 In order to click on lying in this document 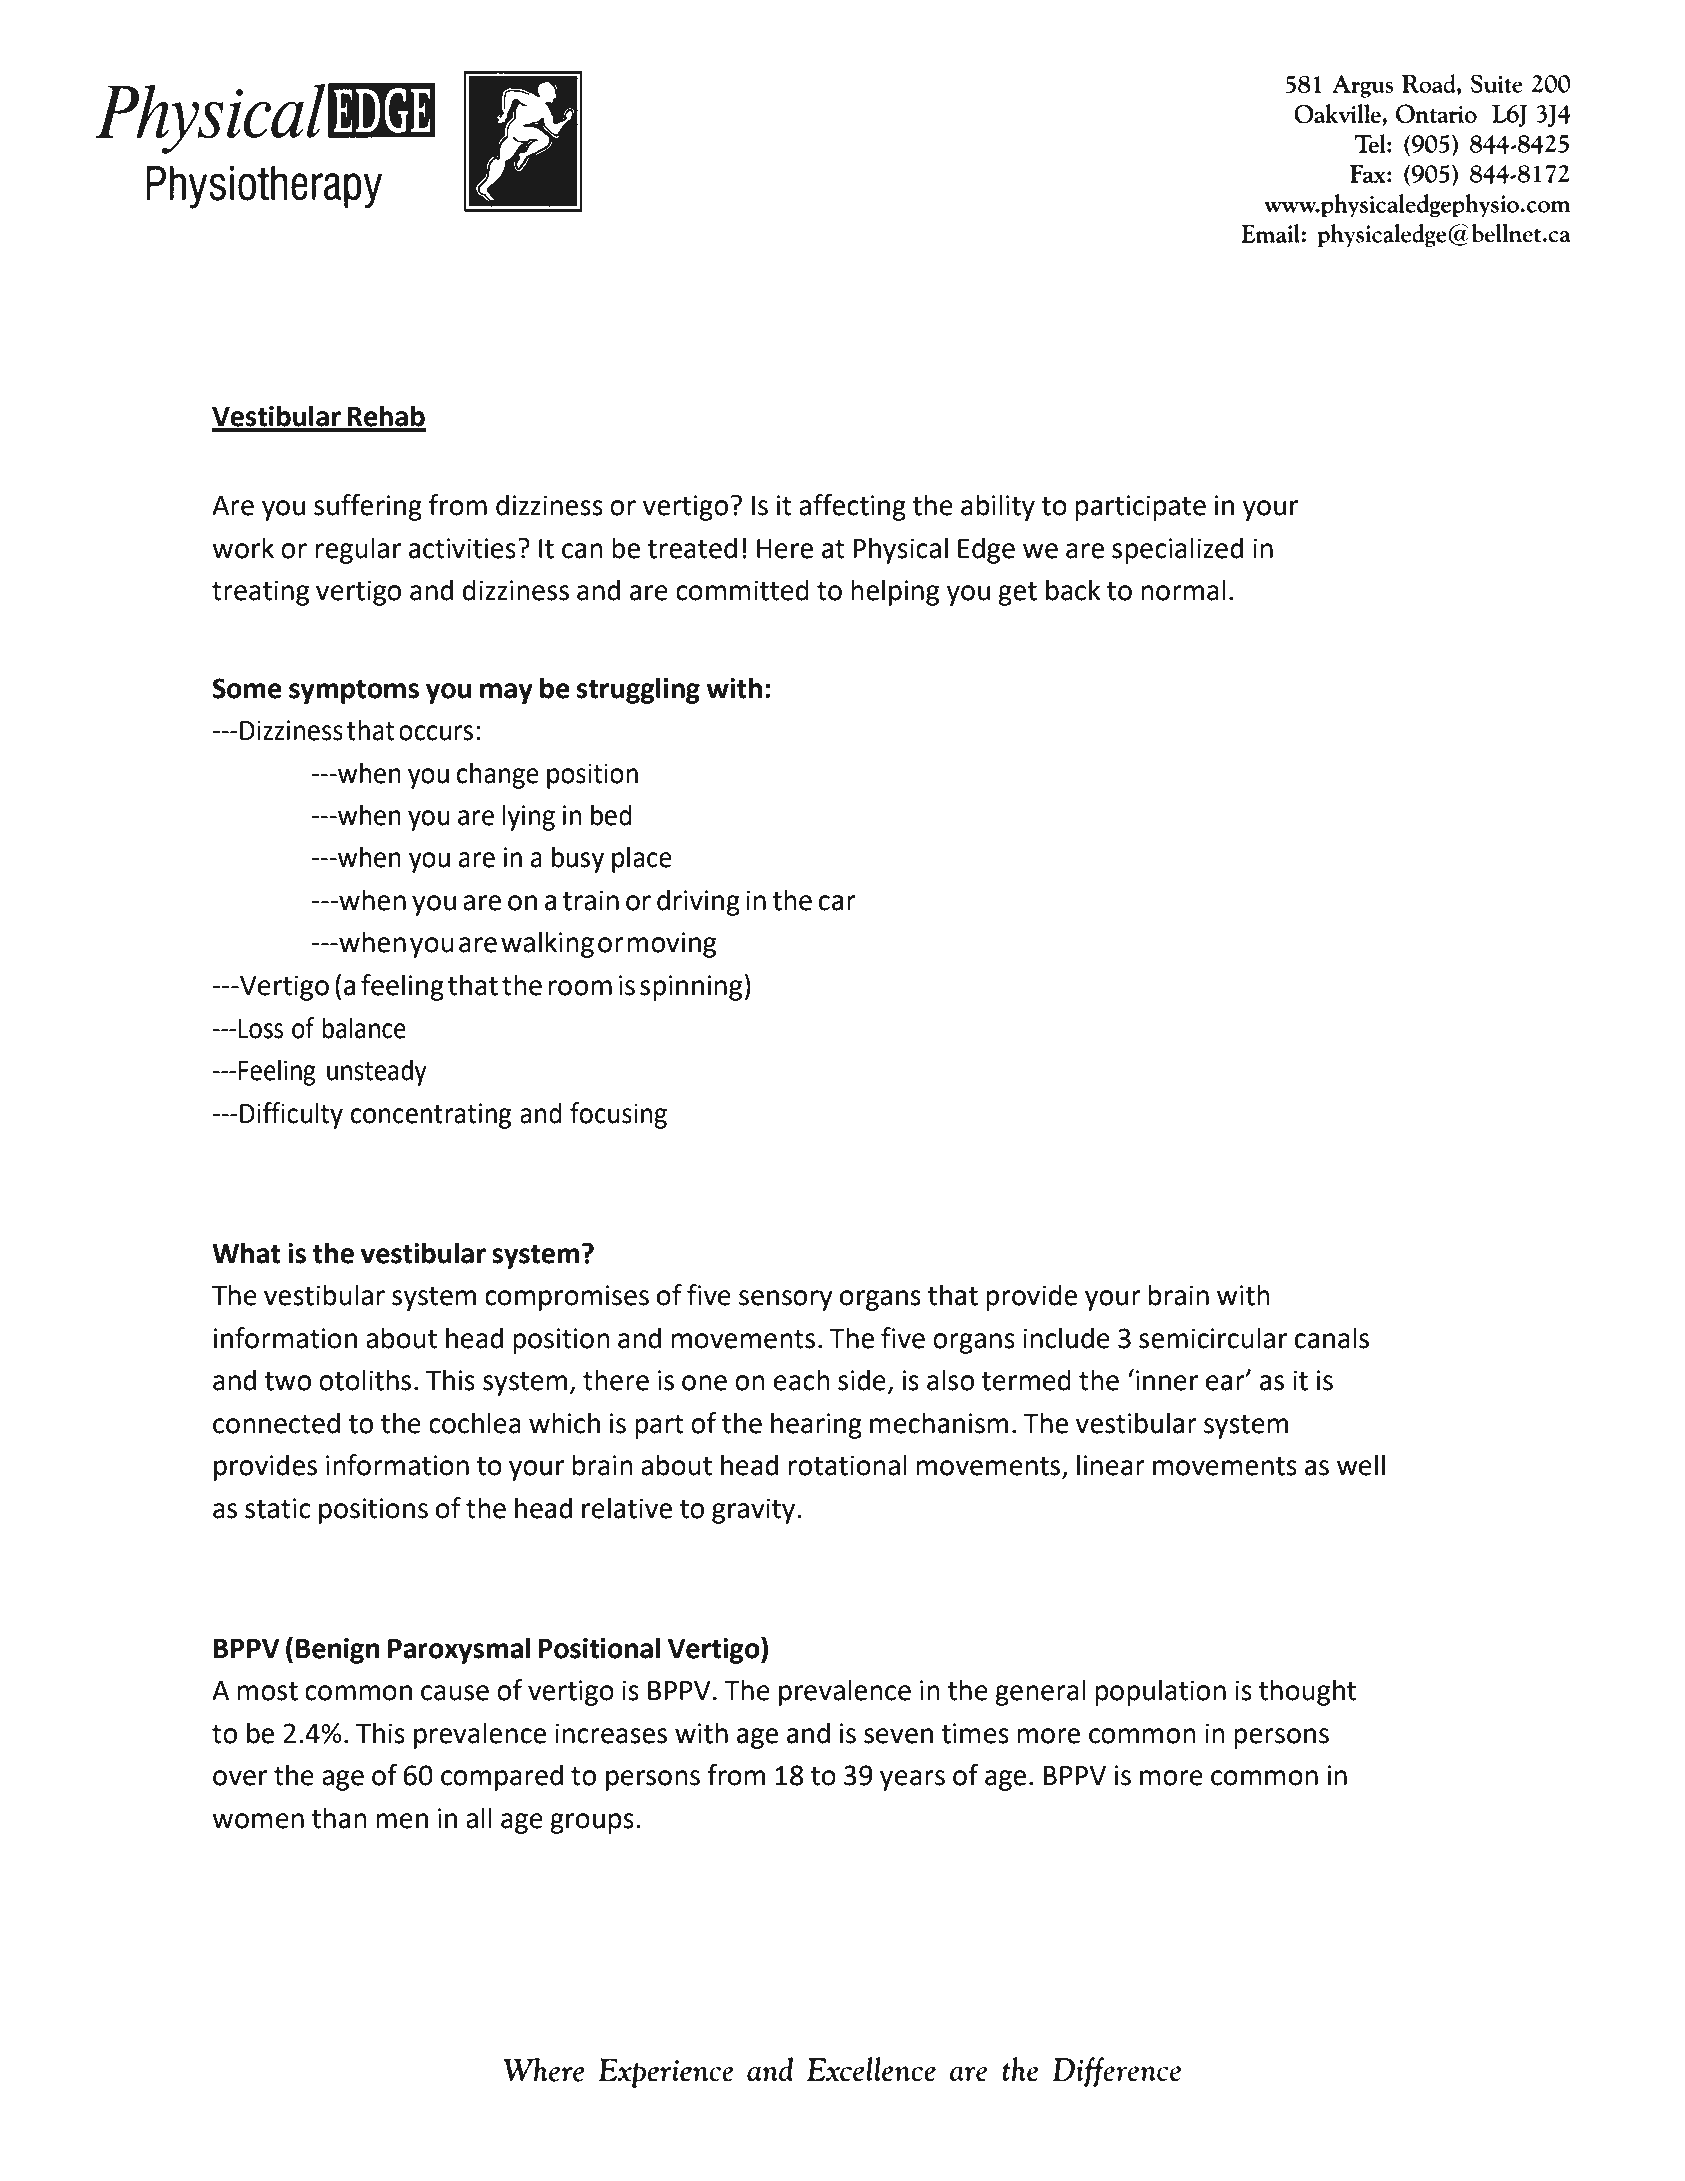, I will do `click(528, 817)`.
